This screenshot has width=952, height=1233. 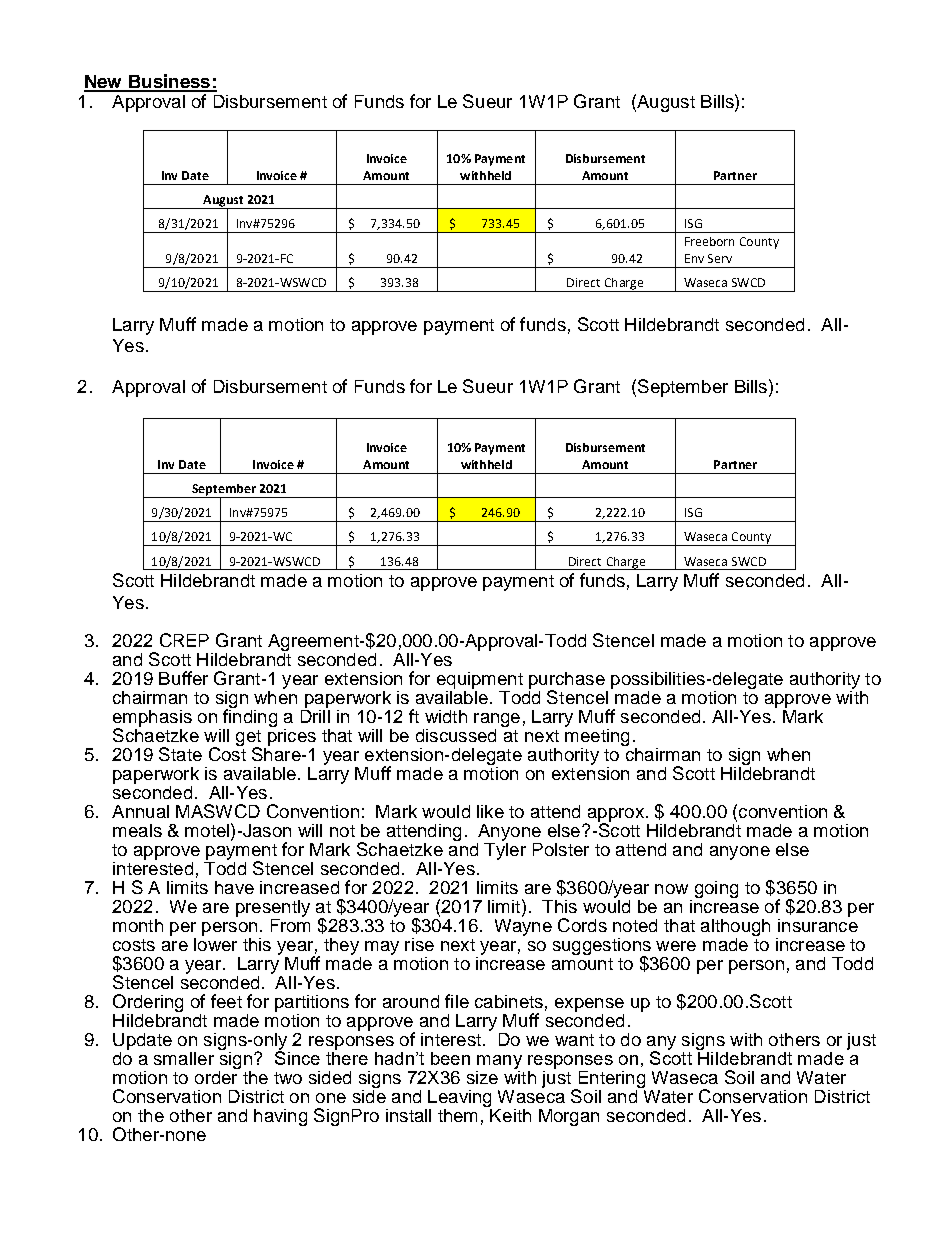 What do you see at coordinates (568, 682) in the screenshot?
I see `purchase` at bounding box center [568, 682].
